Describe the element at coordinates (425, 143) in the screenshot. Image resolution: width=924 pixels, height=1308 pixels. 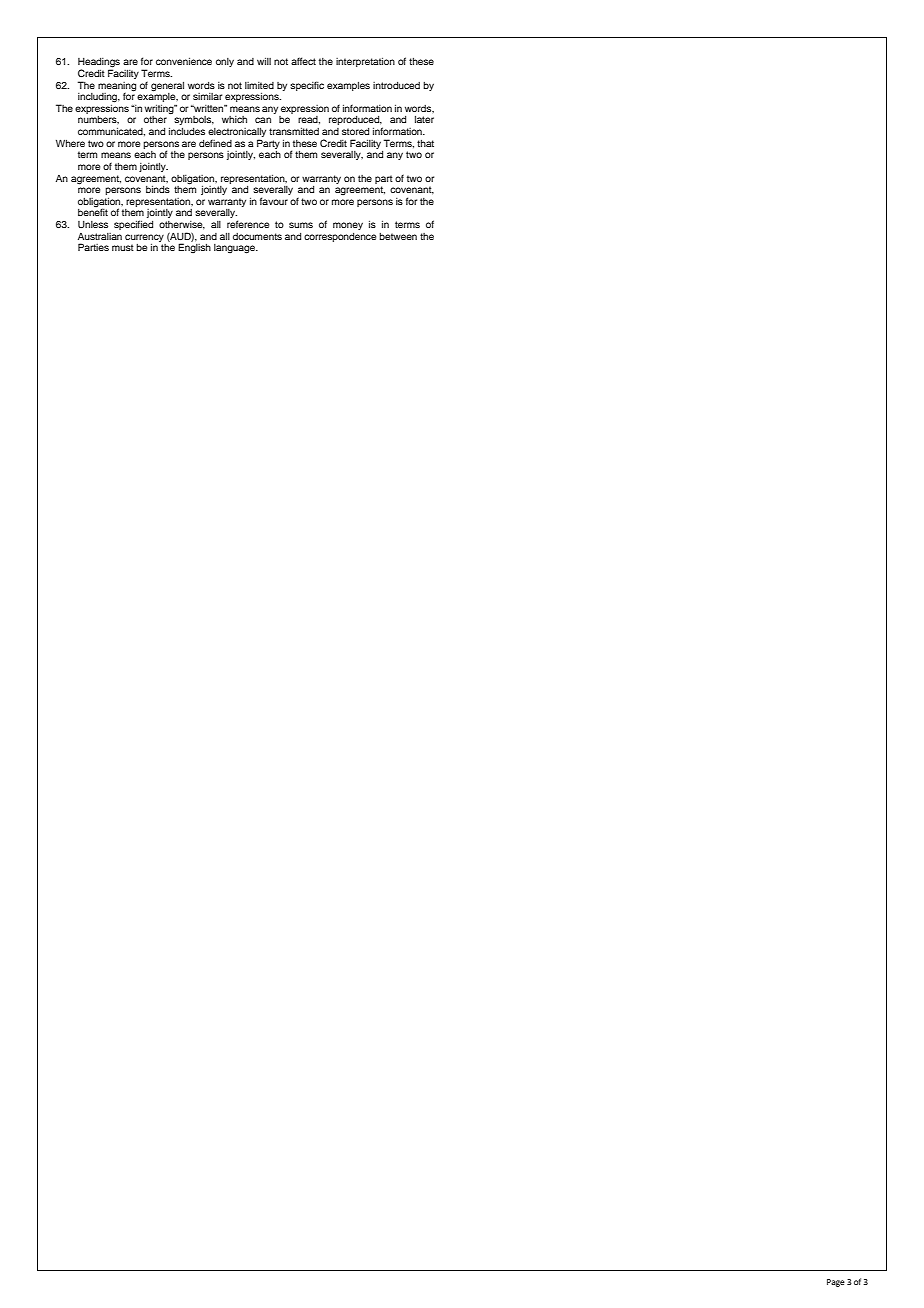
I see `that` at that location.
